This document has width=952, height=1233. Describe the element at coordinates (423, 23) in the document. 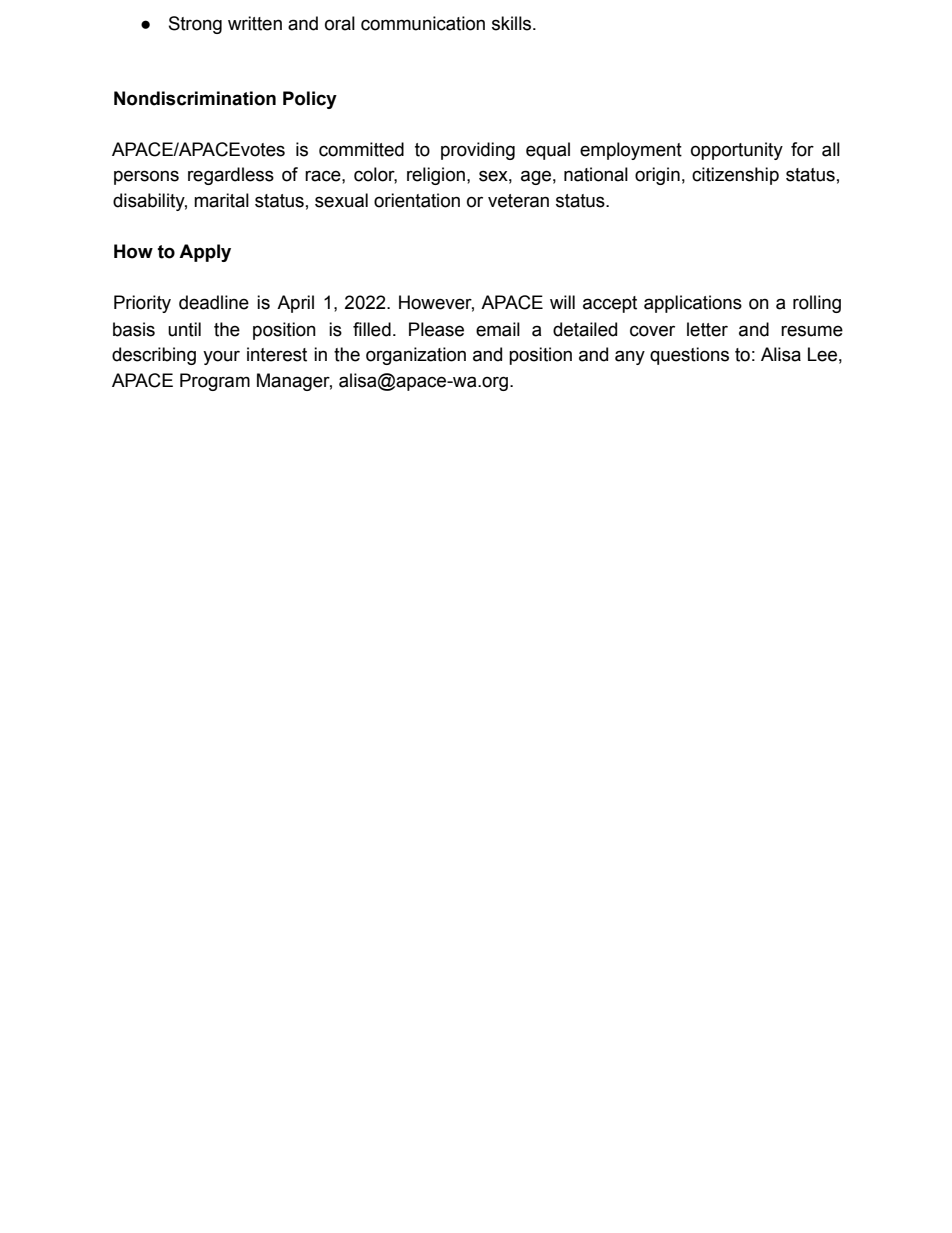

I see `communication` at that location.
